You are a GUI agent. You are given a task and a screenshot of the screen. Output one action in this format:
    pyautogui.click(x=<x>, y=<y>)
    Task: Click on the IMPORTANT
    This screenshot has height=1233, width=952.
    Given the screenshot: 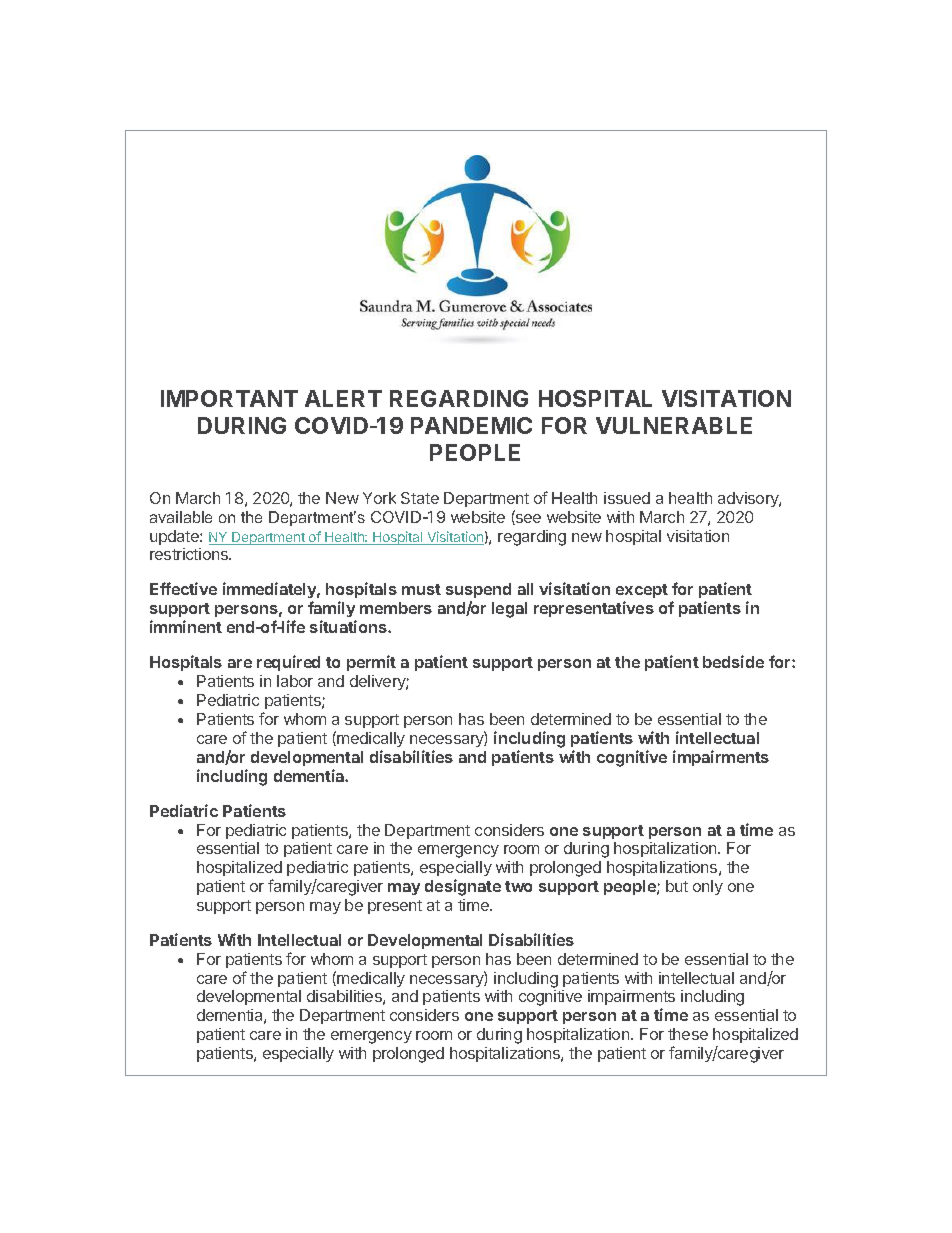 What is the action you would take?
    pyautogui.click(x=229, y=398)
